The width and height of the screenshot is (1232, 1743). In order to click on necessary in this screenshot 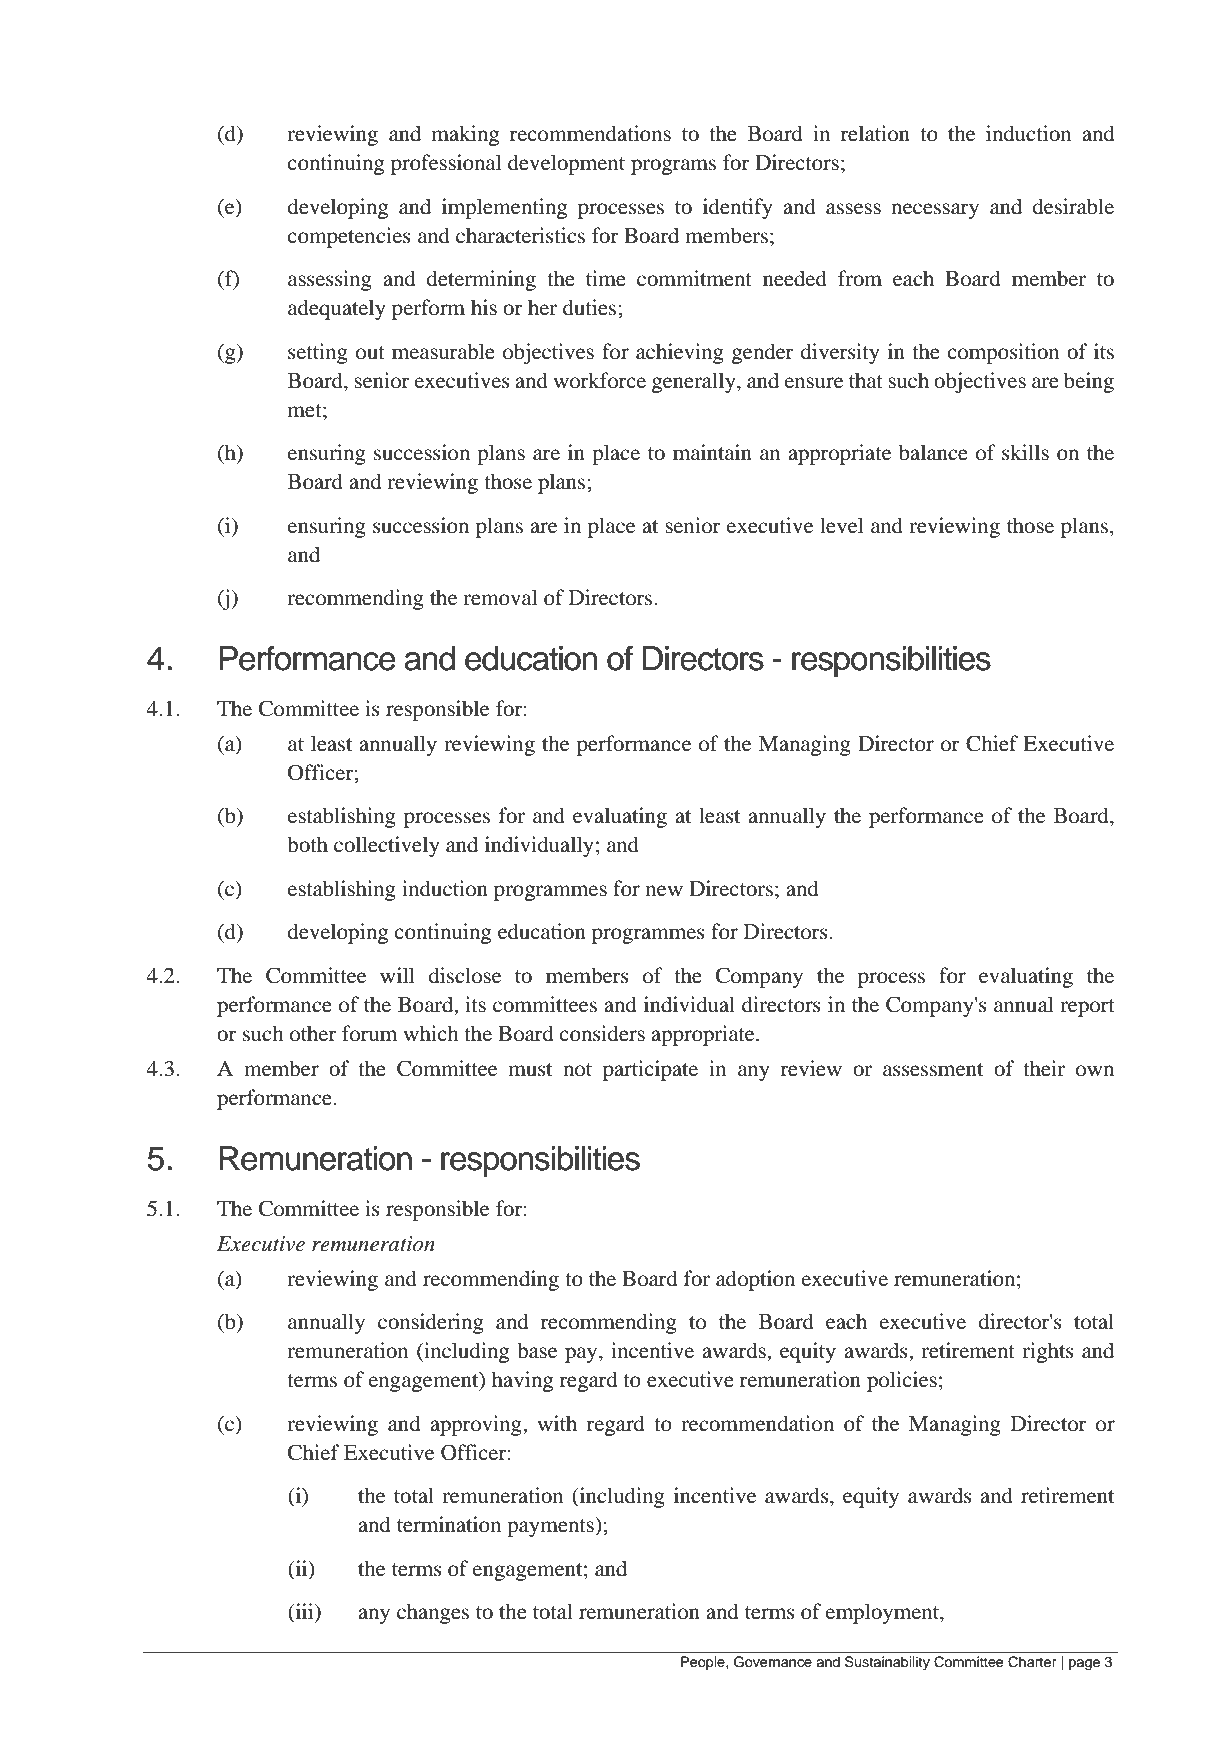, I will do `click(935, 211)`.
